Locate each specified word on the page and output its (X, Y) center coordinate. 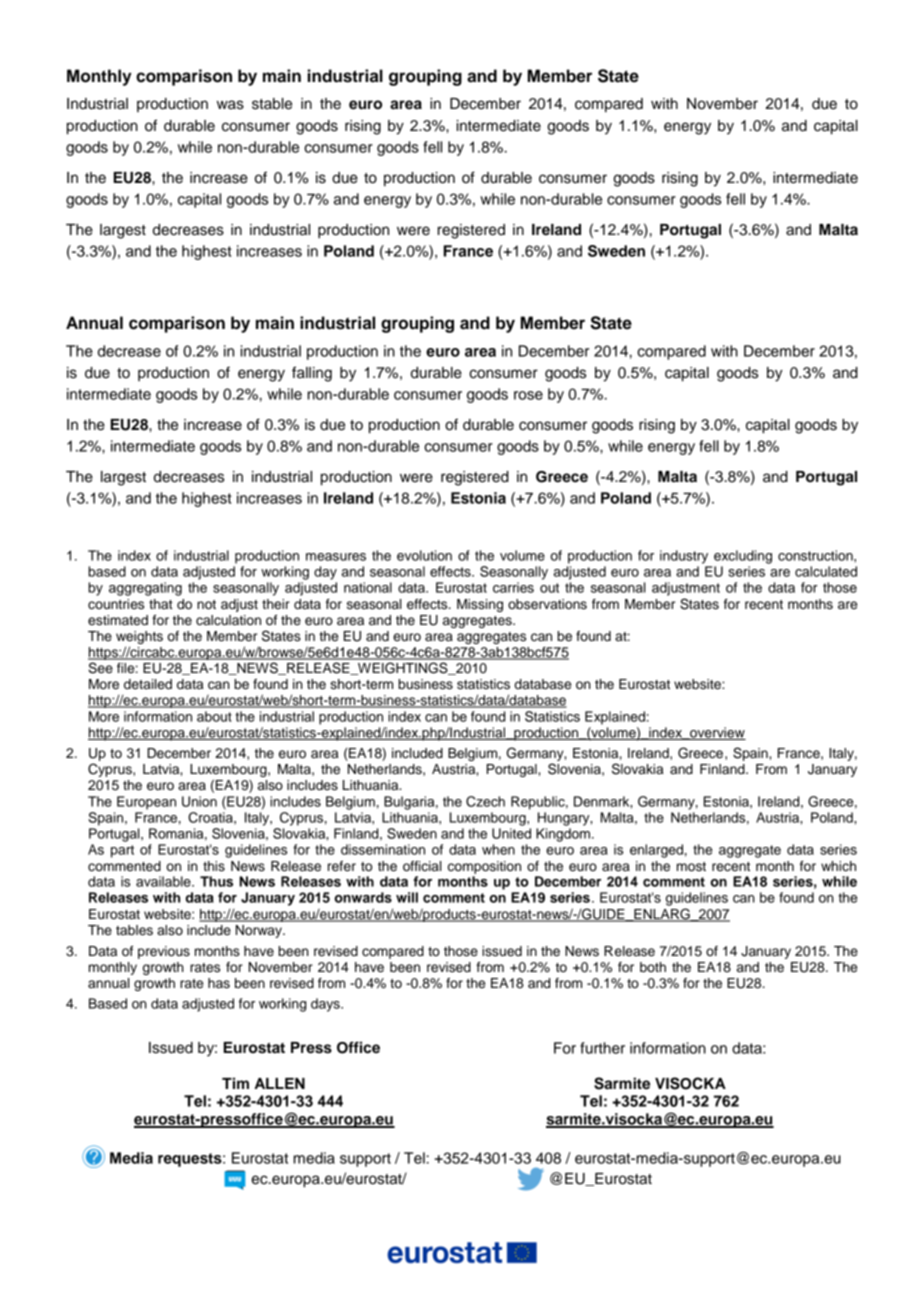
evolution (424, 555)
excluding (743, 557)
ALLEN (279, 1083)
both (653, 967)
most (691, 866)
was (230, 105)
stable (272, 104)
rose (528, 395)
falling (312, 374)
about (214, 716)
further (602, 1048)
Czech (485, 801)
